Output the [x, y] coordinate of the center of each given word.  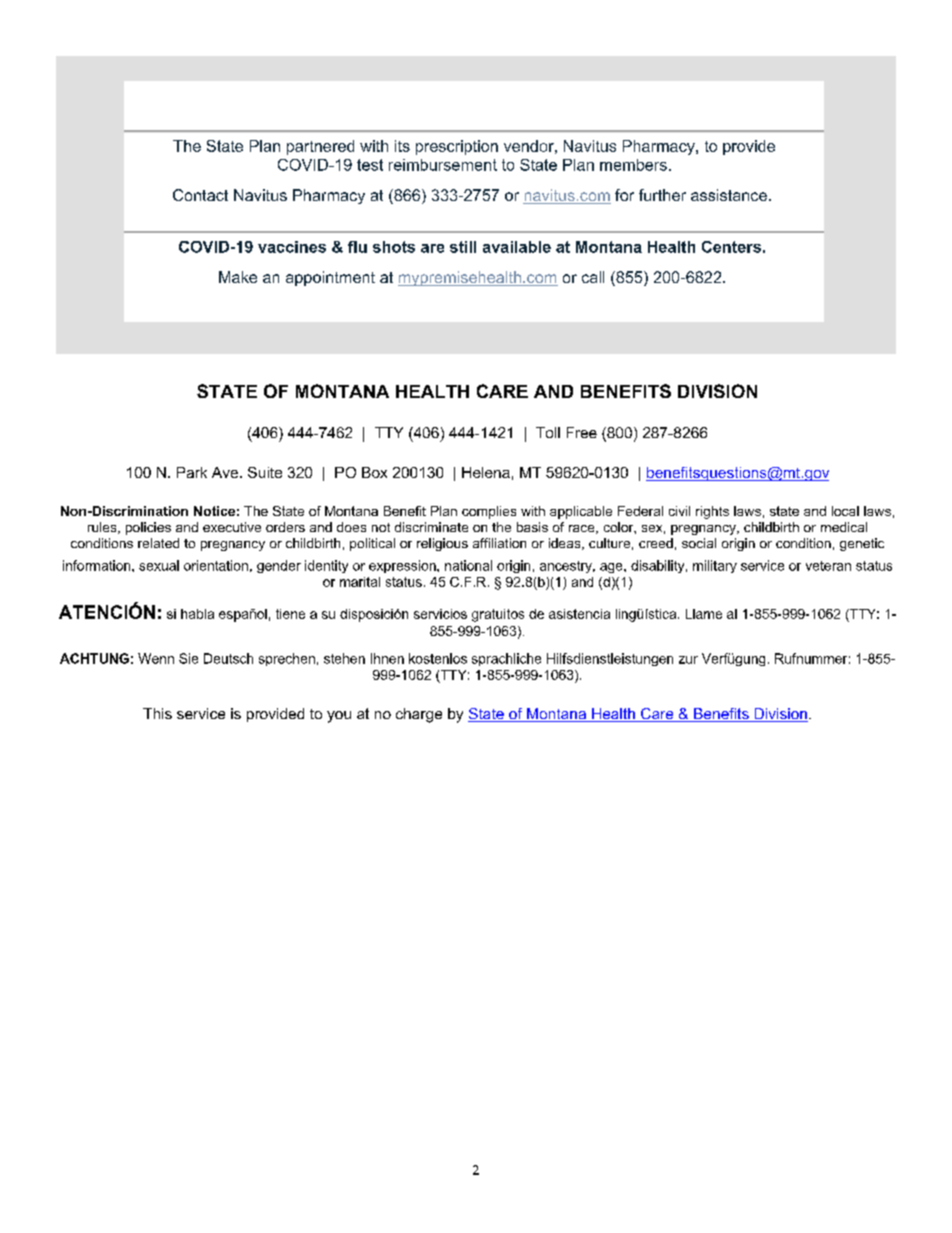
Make [238, 277]
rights [712, 512]
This [157, 713]
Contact [200, 195]
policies [148, 528]
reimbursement [443, 165]
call [593, 277]
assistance [729, 195]
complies [489, 512]
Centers [731, 247]
